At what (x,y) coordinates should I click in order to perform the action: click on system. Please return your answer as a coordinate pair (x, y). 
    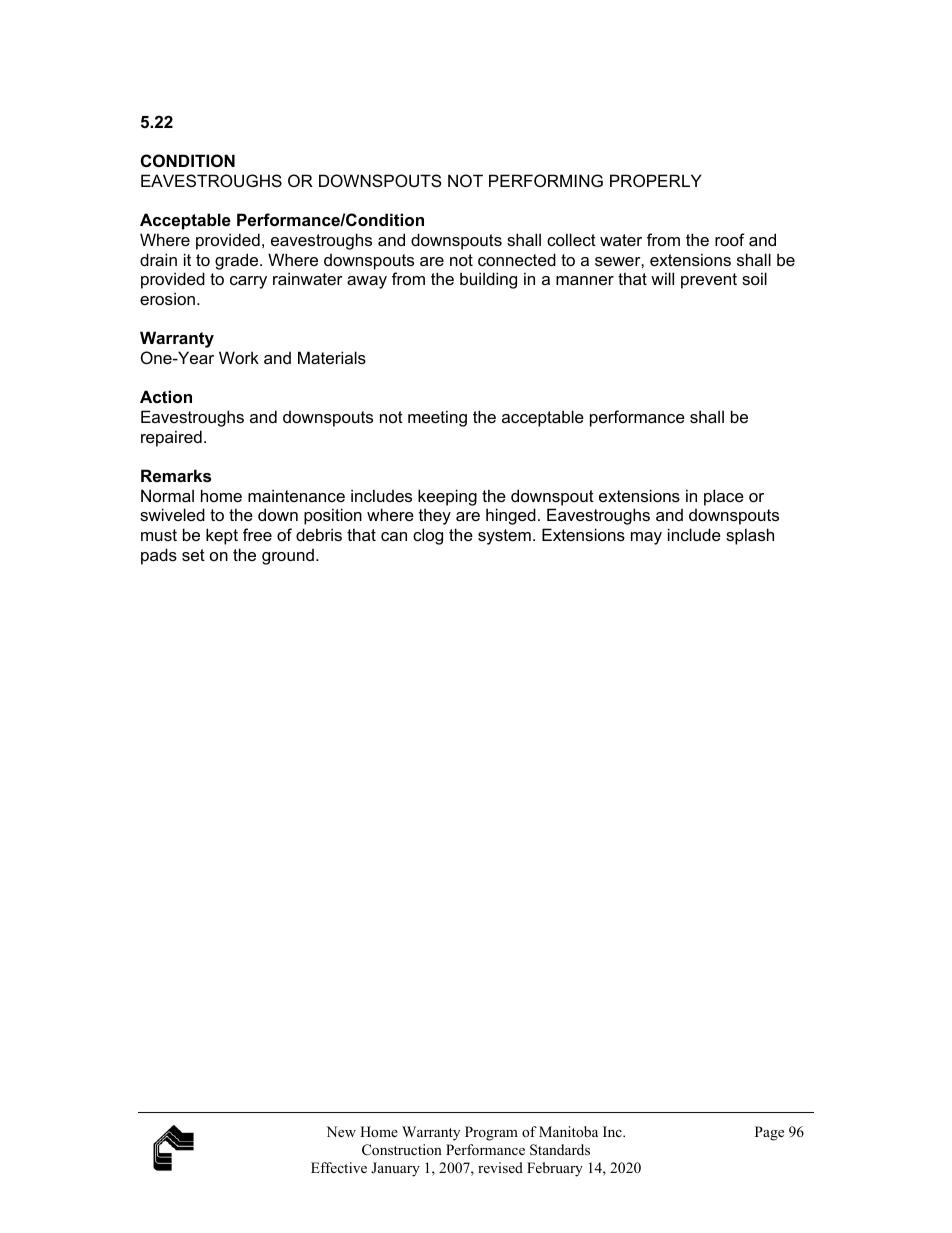
    Looking at the image, I should click on (504, 537).
